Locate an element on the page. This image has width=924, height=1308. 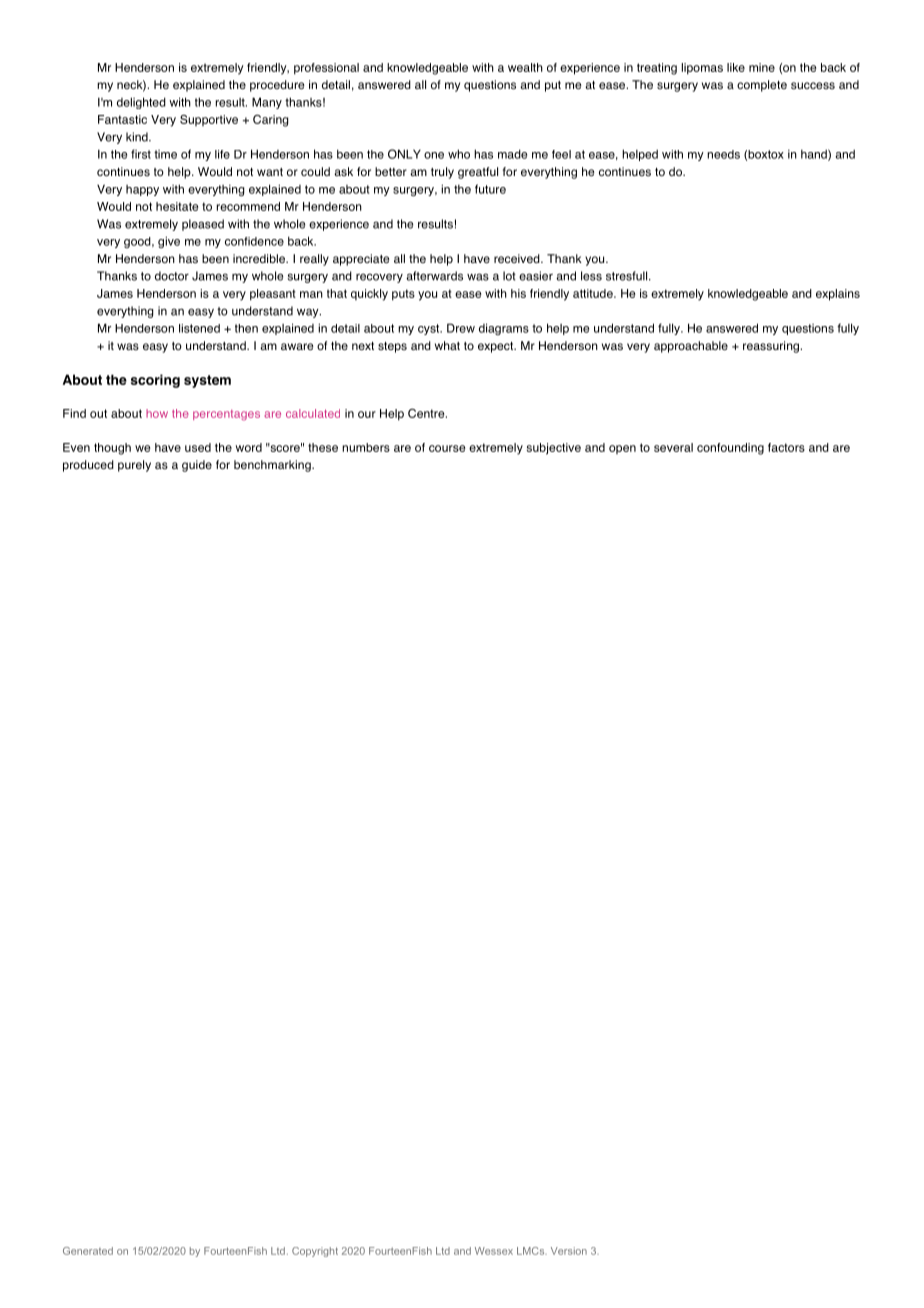
what is located at coordinates (447, 345).
